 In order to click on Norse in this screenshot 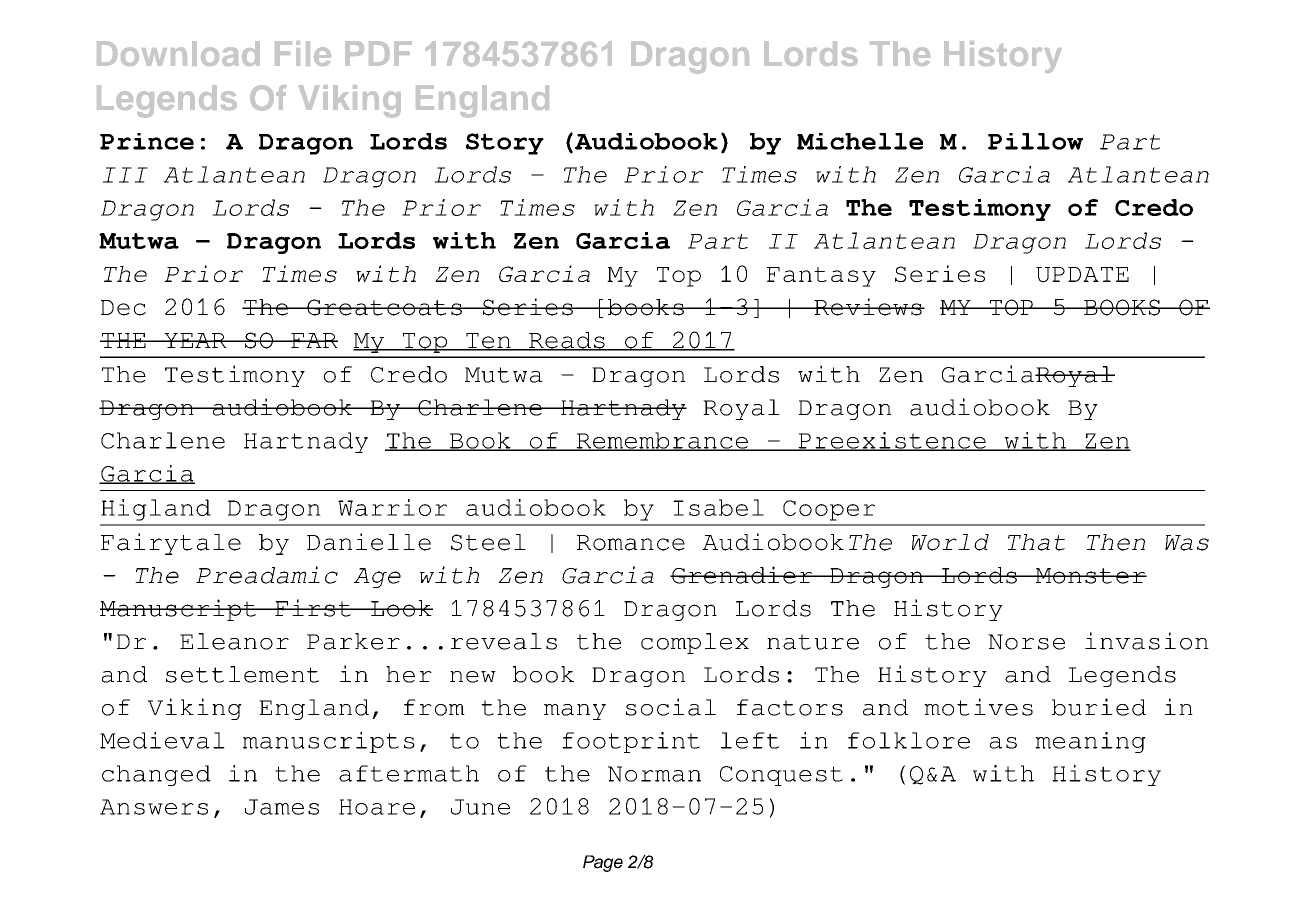, I will do `click(1026, 642)`.
